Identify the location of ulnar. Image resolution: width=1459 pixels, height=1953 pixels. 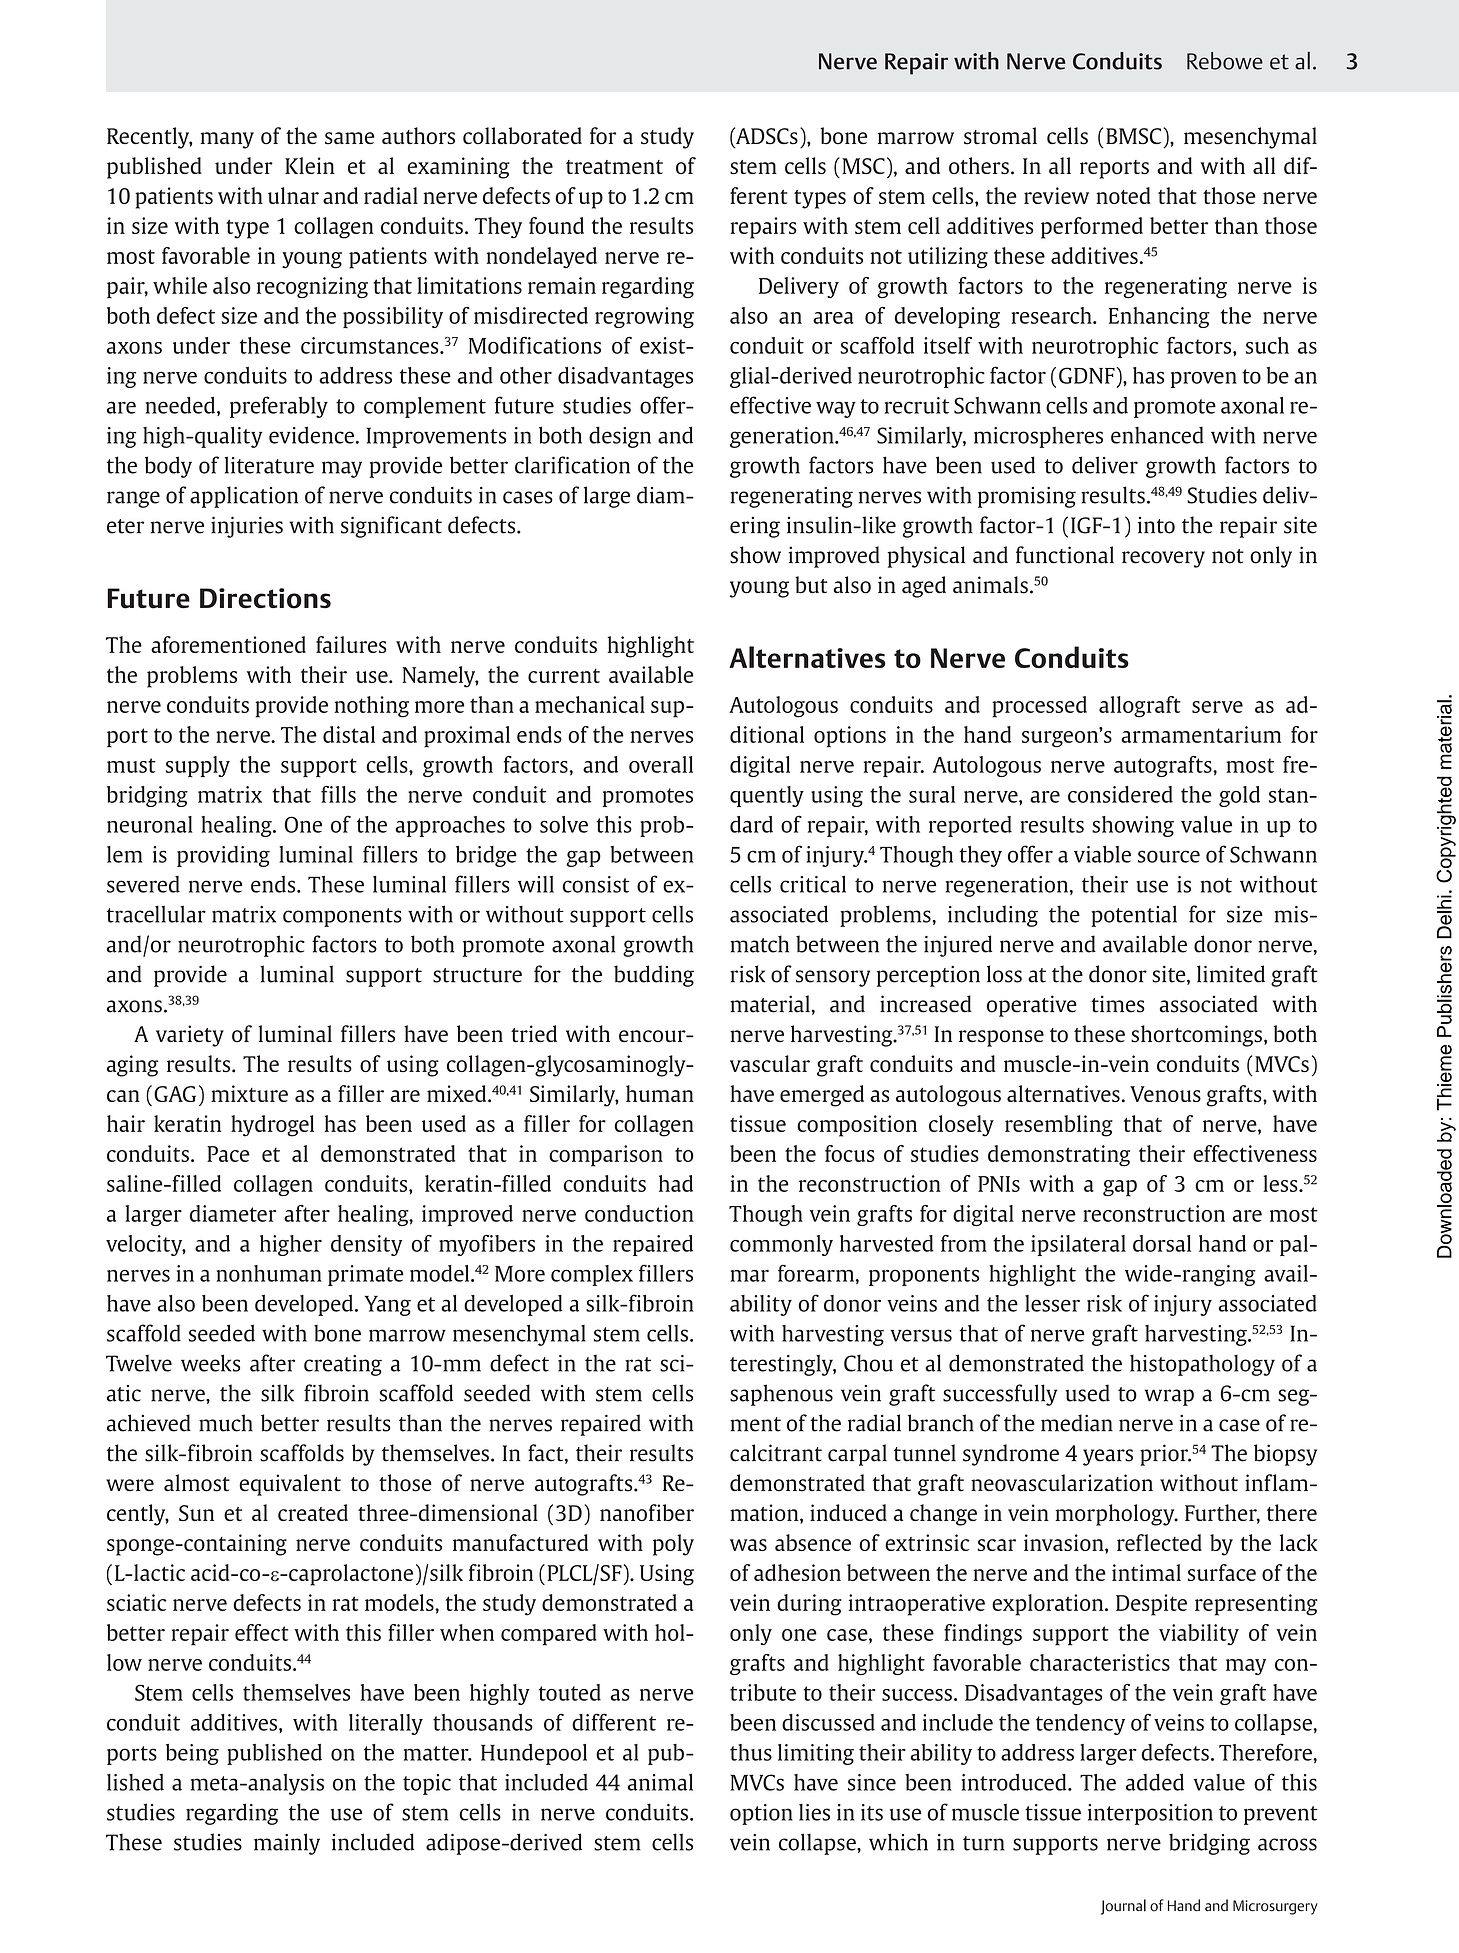
(293, 195).
